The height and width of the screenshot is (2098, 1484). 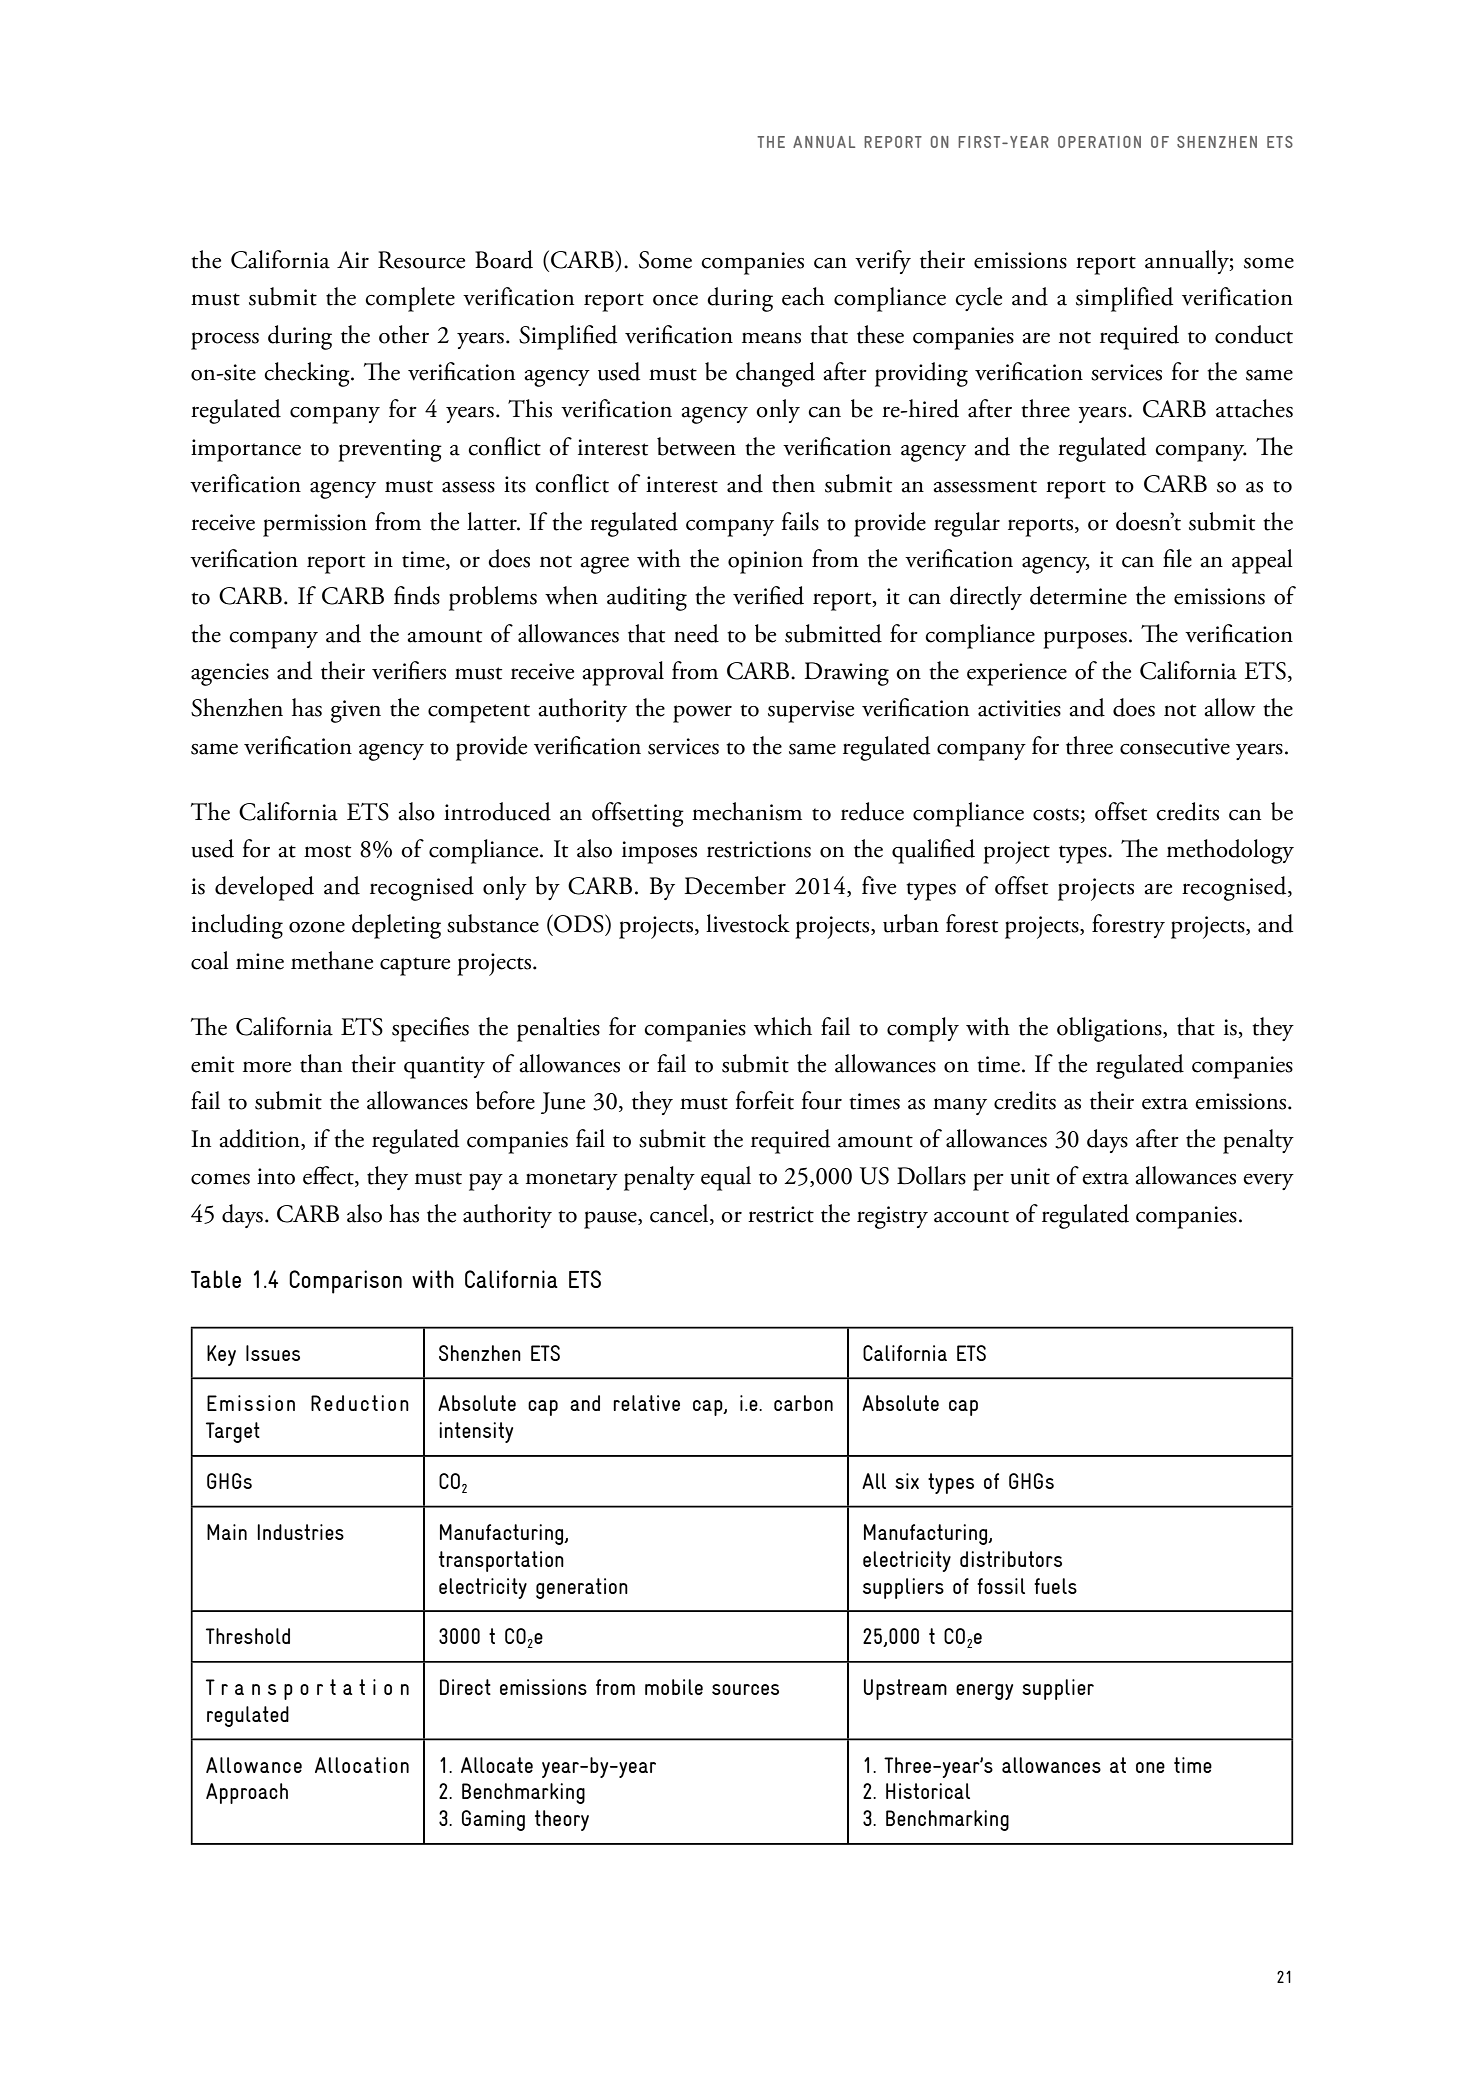 I want to click on ozone, so click(x=317, y=927).
